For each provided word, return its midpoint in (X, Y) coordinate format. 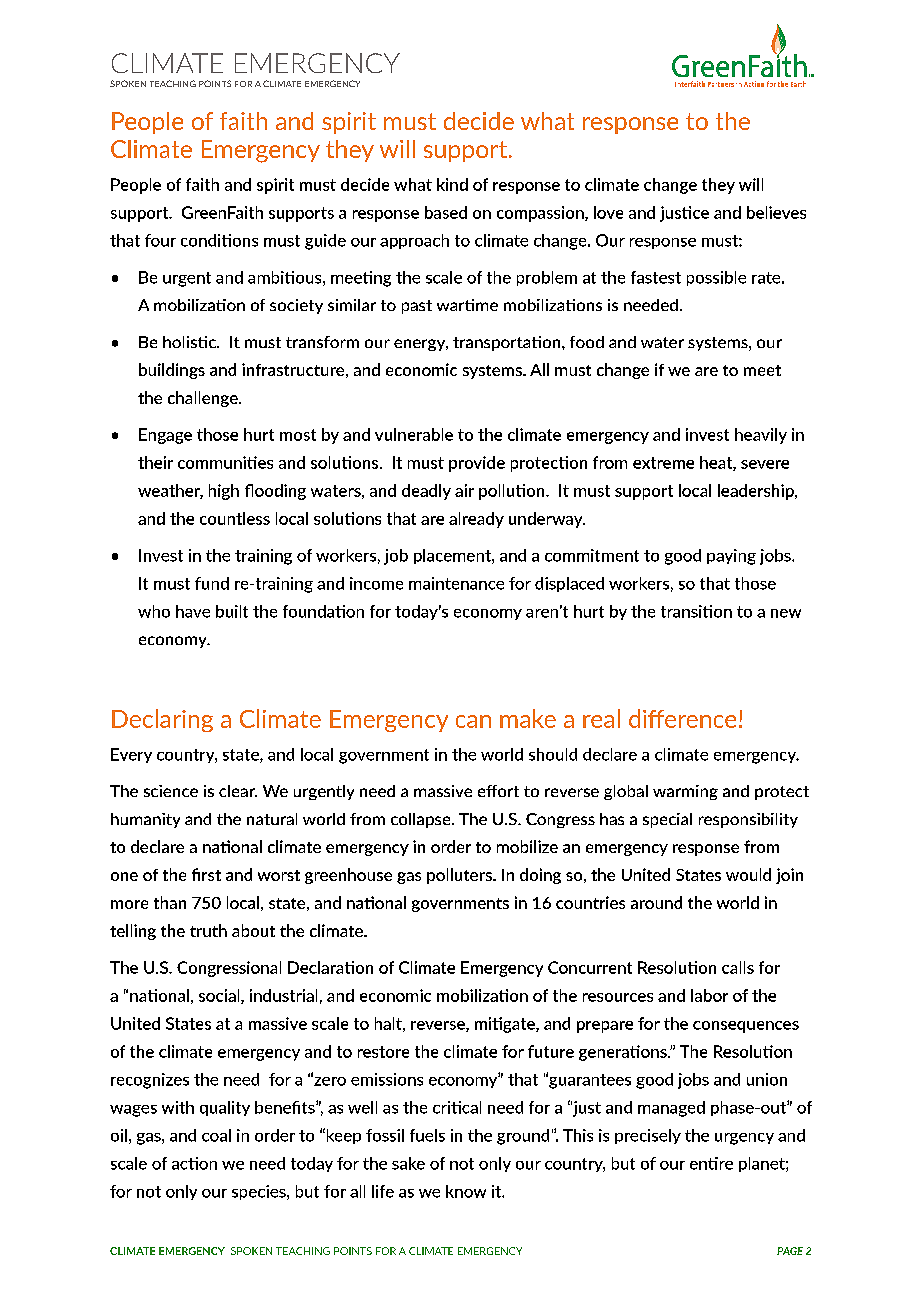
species (260, 1192)
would (748, 874)
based (446, 212)
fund (212, 583)
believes (776, 212)
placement (453, 556)
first (206, 874)
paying (731, 557)
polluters (460, 876)
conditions (219, 240)
